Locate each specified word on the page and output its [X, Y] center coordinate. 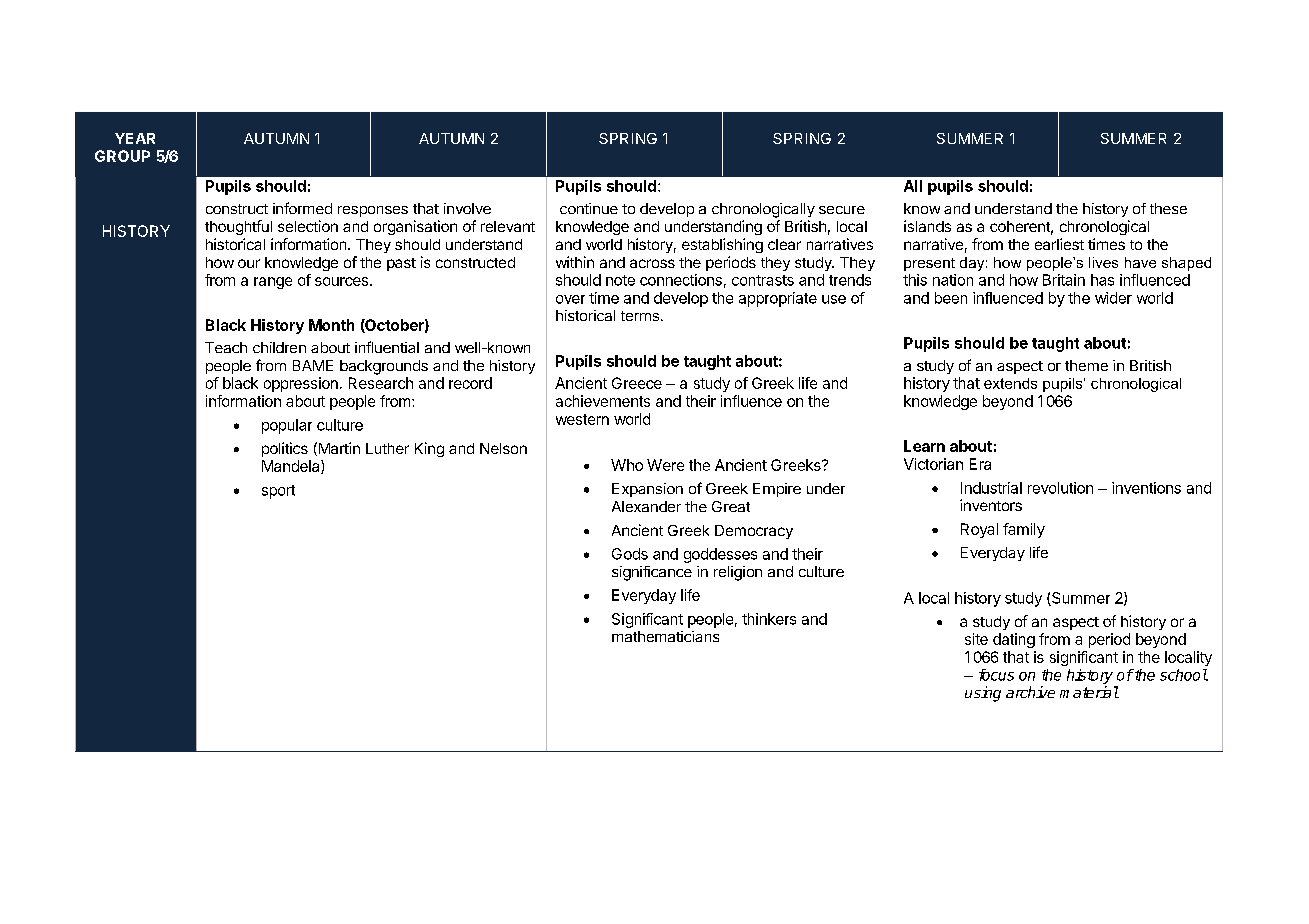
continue [589, 208]
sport [278, 492]
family [1024, 530]
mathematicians [665, 636]
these [1168, 208]
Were [665, 465]
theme [1086, 365]
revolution [1060, 488]
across [652, 263]
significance [652, 573]
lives [1103, 262]
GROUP [122, 156]
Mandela [292, 467]
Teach [226, 347]
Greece [637, 383]
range [273, 283]
